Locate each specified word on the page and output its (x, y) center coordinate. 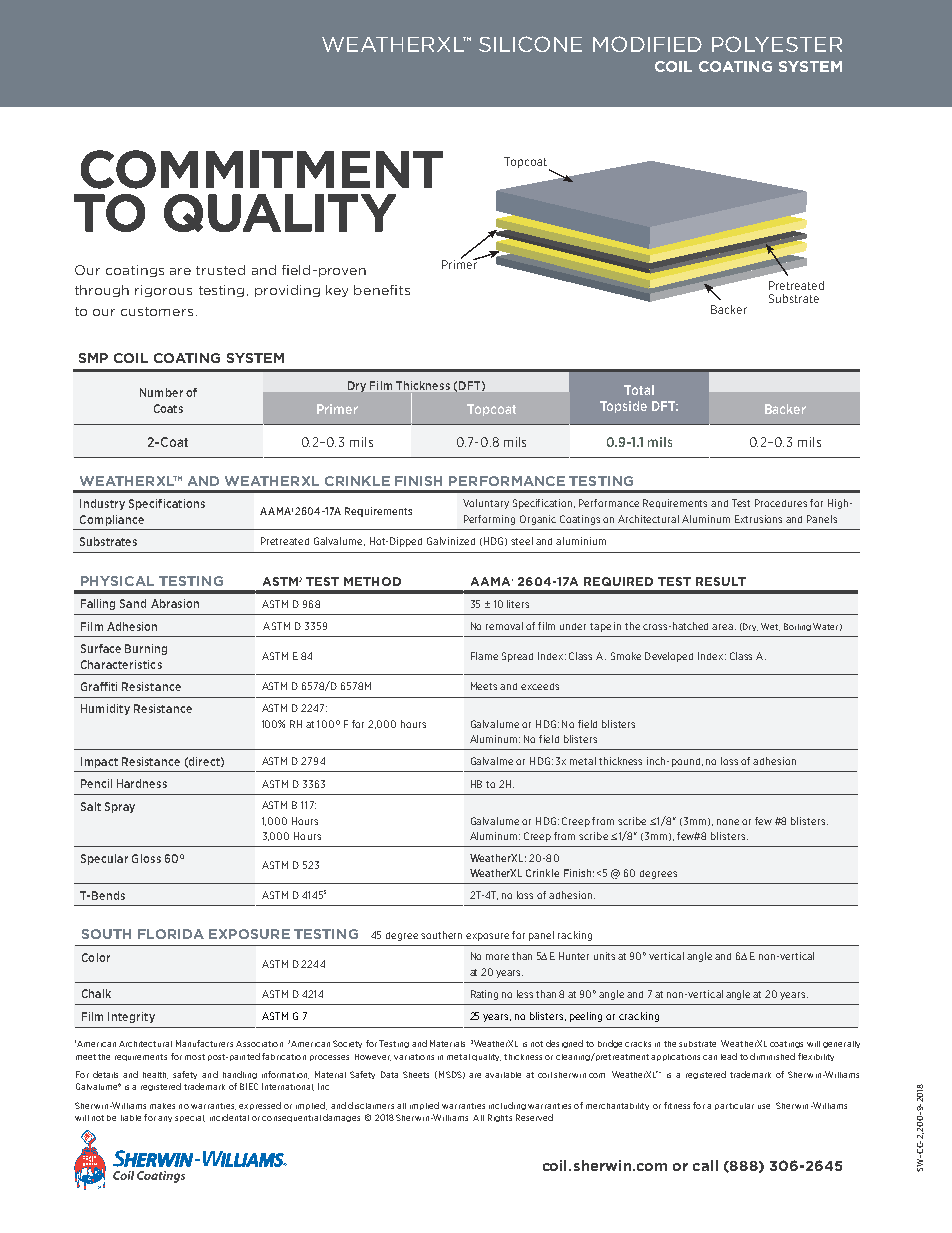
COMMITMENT (262, 169)
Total (639, 390)
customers (157, 311)
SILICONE (530, 44)
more (497, 957)
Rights (500, 1118)
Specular (104, 859)
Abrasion (175, 603)
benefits (382, 290)
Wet (770, 627)
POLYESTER (777, 44)
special (190, 1118)
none (728, 822)
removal (504, 626)
